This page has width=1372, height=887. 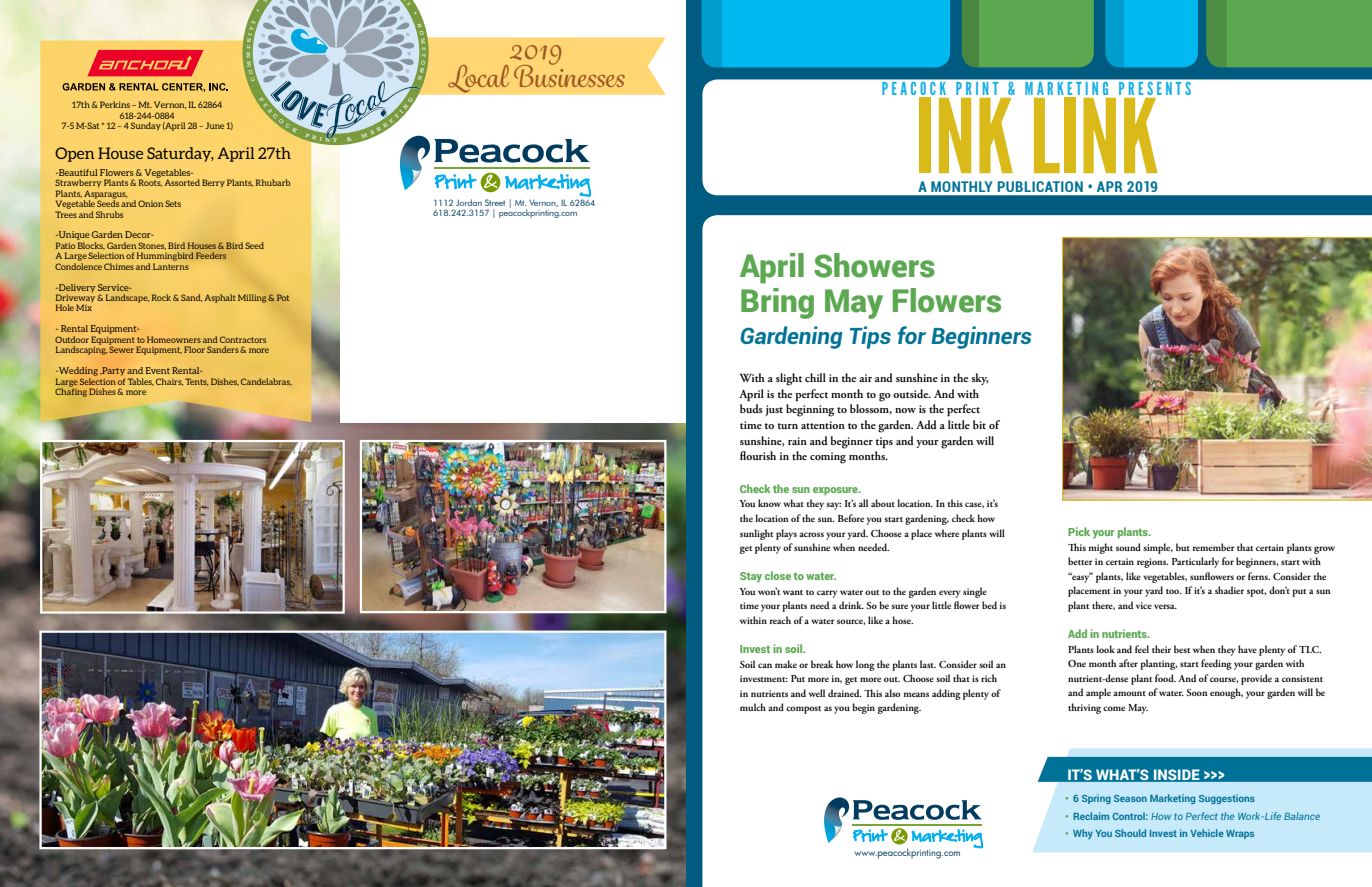 What do you see at coordinates (1130, 798) in the page?
I see `Season` at bounding box center [1130, 798].
